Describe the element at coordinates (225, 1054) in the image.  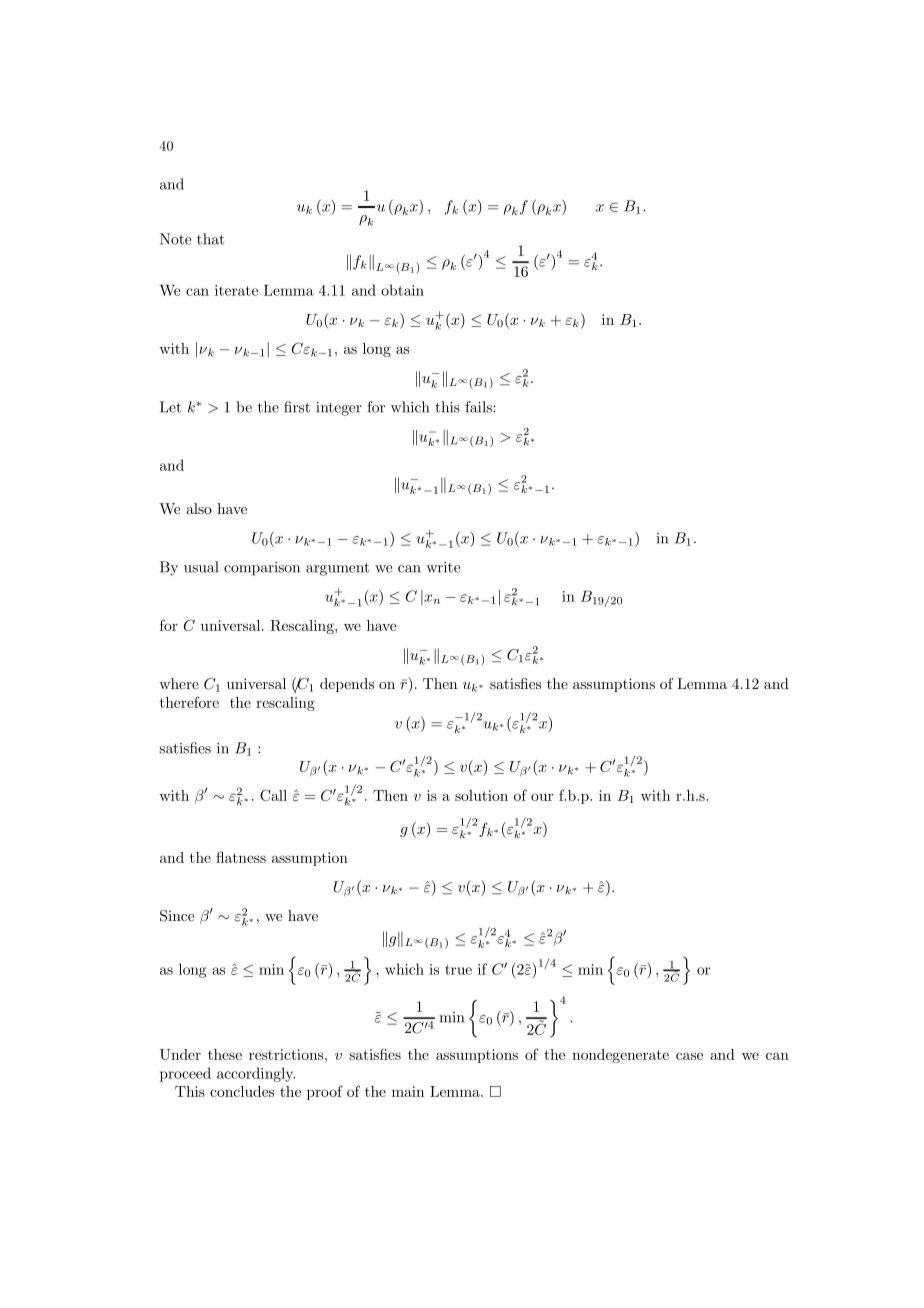
I see `these` at that location.
